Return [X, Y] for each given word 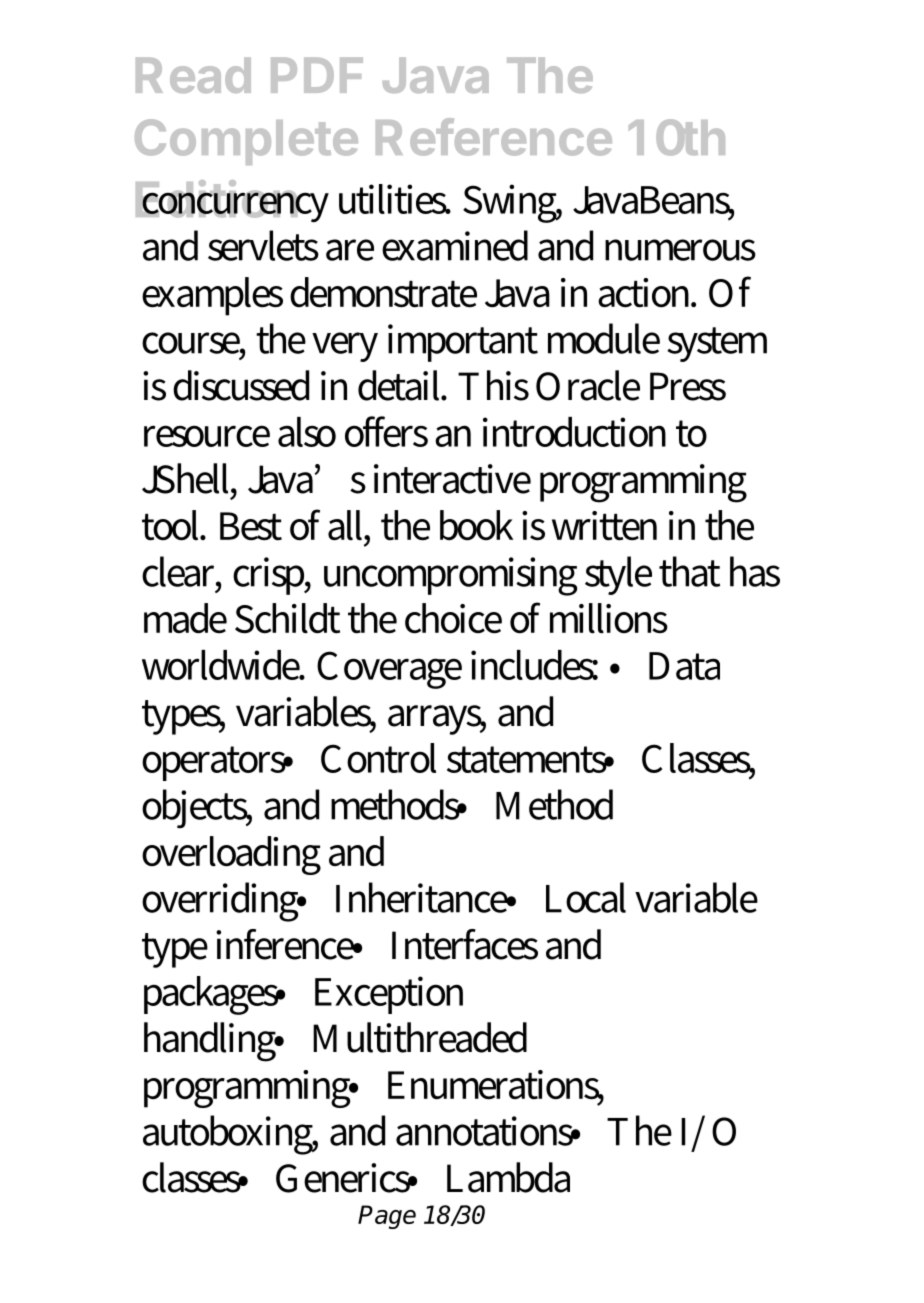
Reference [494, 137]
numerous [680, 250]
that [689, 571]
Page [387, 1217]
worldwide [222, 665]
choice [453, 618]
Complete [246, 142]
